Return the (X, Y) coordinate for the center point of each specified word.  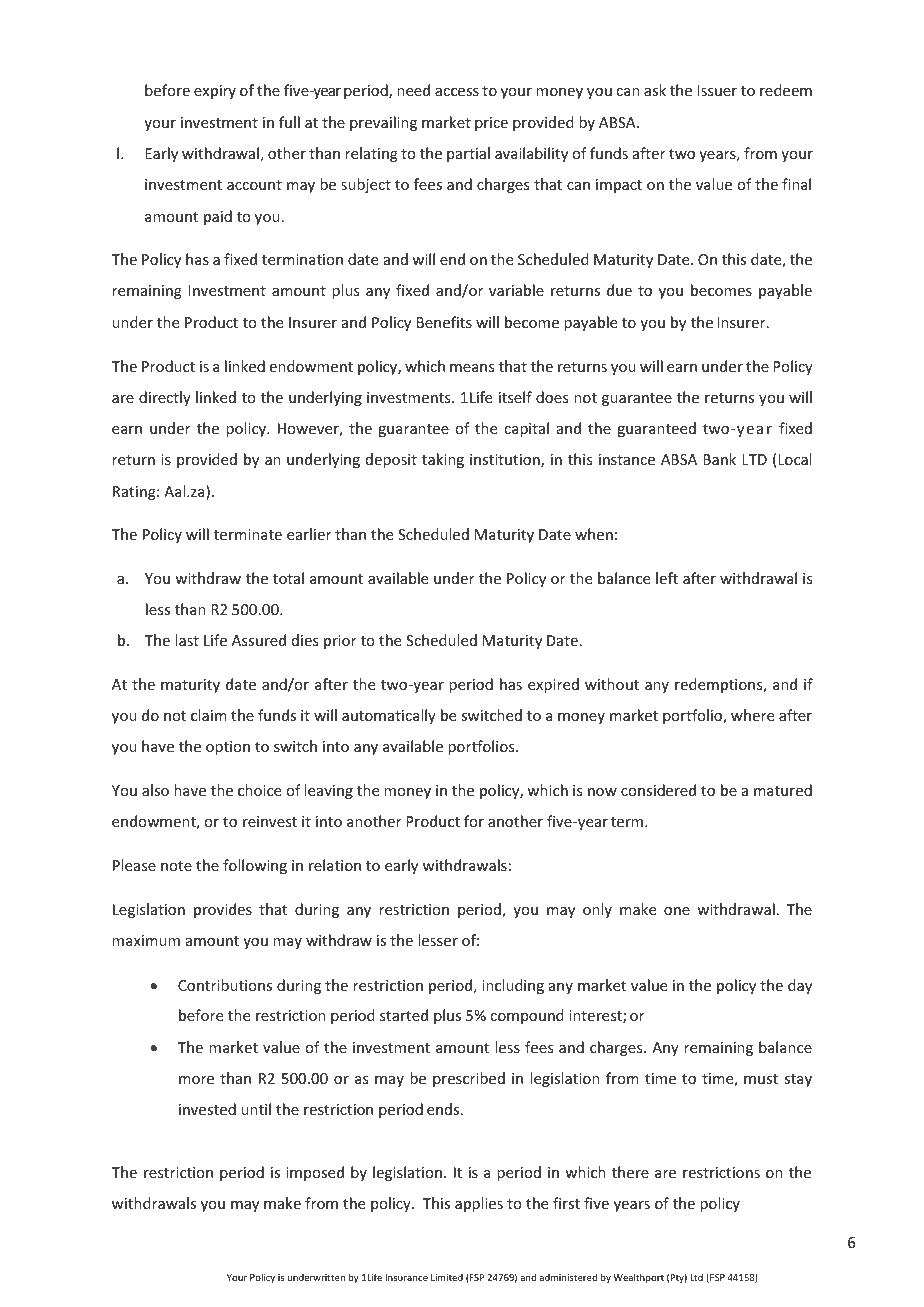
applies (479, 1204)
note (176, 866)
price (491, 124)
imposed (315, 1173)
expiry (215, 92)
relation (335, 865)
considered (658, 790)
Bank (719, 459)
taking (443, 460)
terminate (248, 534)
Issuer (717, 90)
